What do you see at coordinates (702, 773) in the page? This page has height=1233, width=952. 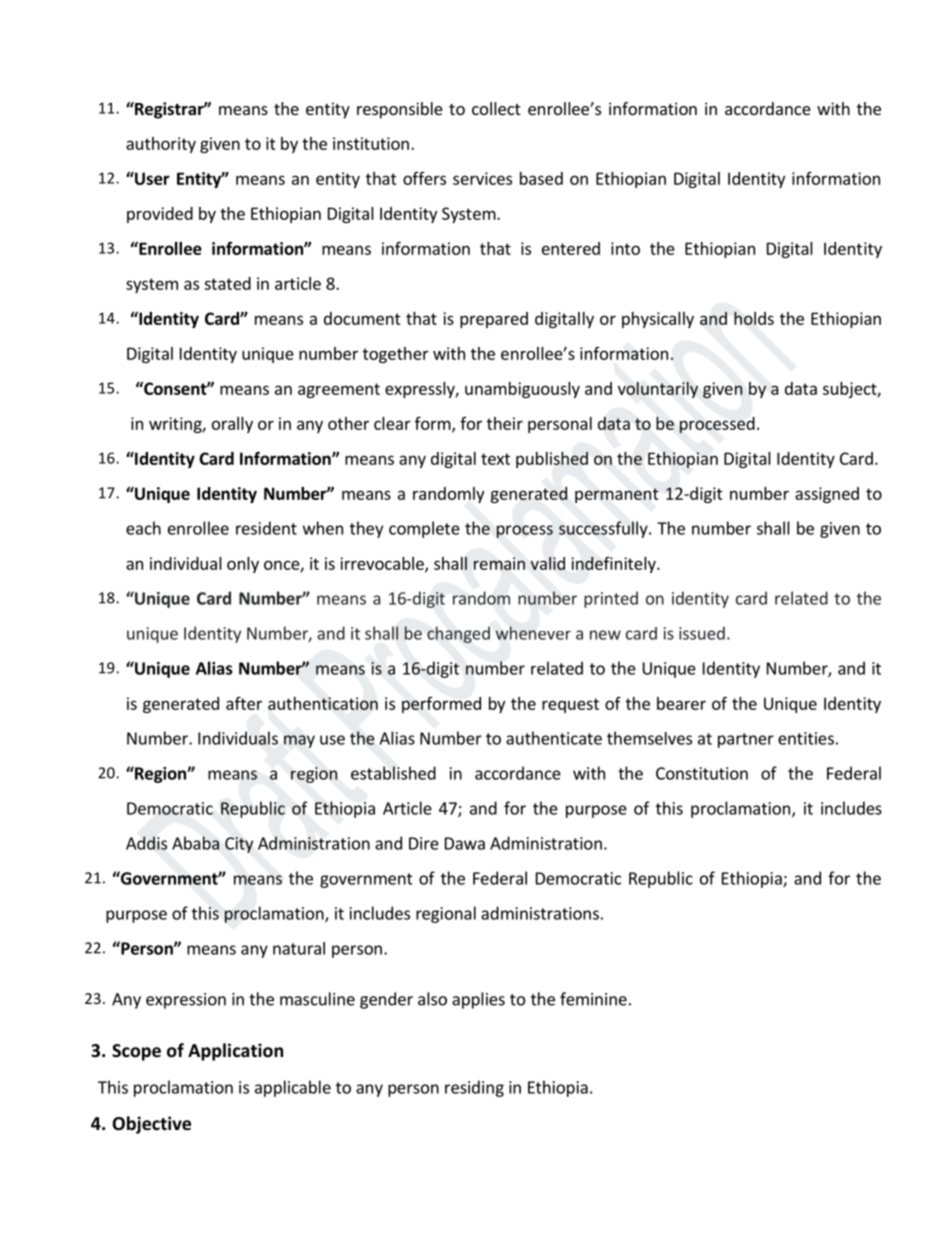 I see `Constitution` at bounding box center [702, 773].
